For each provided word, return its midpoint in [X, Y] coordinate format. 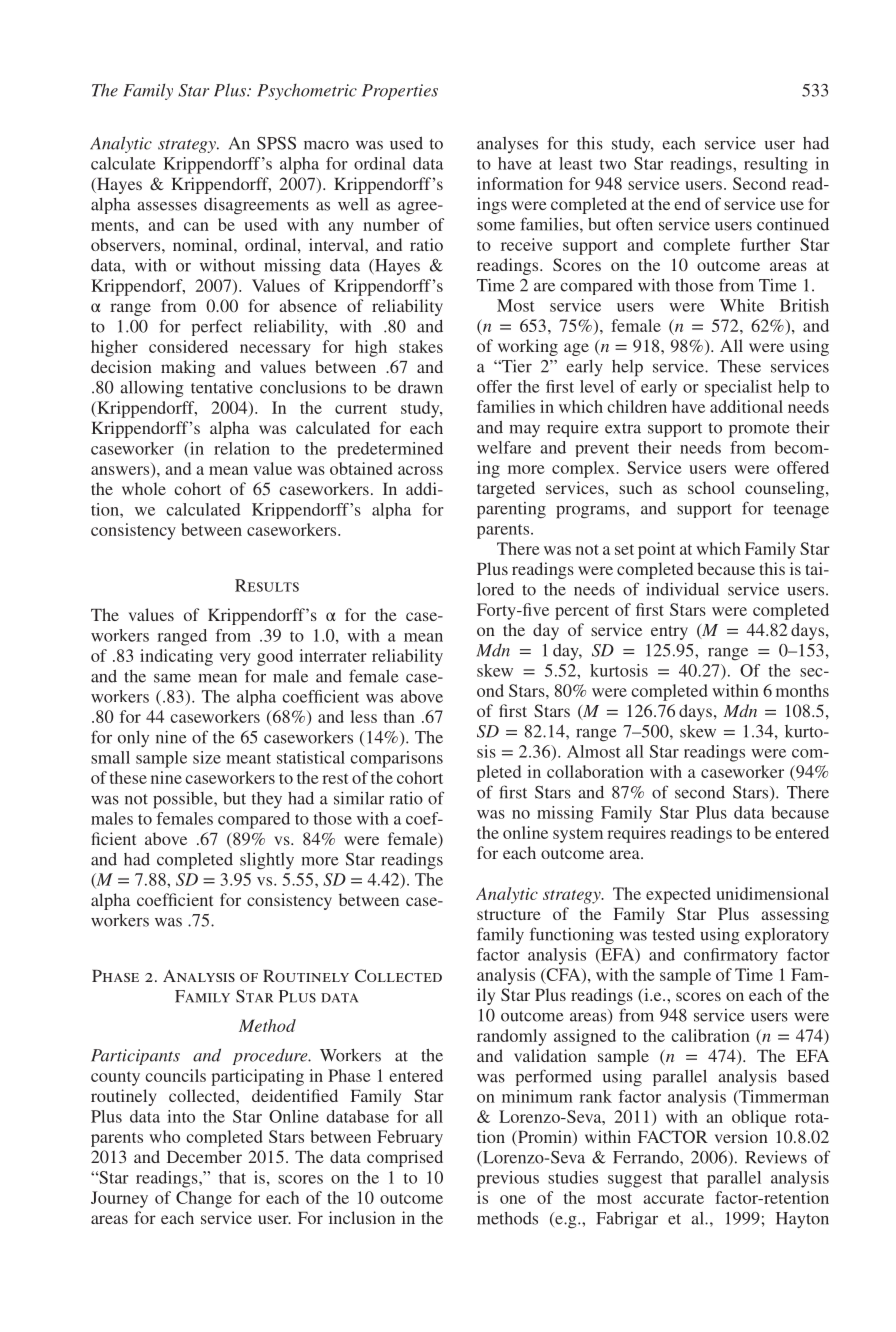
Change [204, 1199]
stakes [421, 346]
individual [682, 589]
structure [509, 914]
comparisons [396, 759]
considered [188, 346]
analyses [507, 145]
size [207, 757]
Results [267, 585]
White [742, 305]
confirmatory [731, 956]
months [802, 690]
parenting [511, 510]
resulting [776, 165]
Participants [135, 1057]
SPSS [276, 143]
